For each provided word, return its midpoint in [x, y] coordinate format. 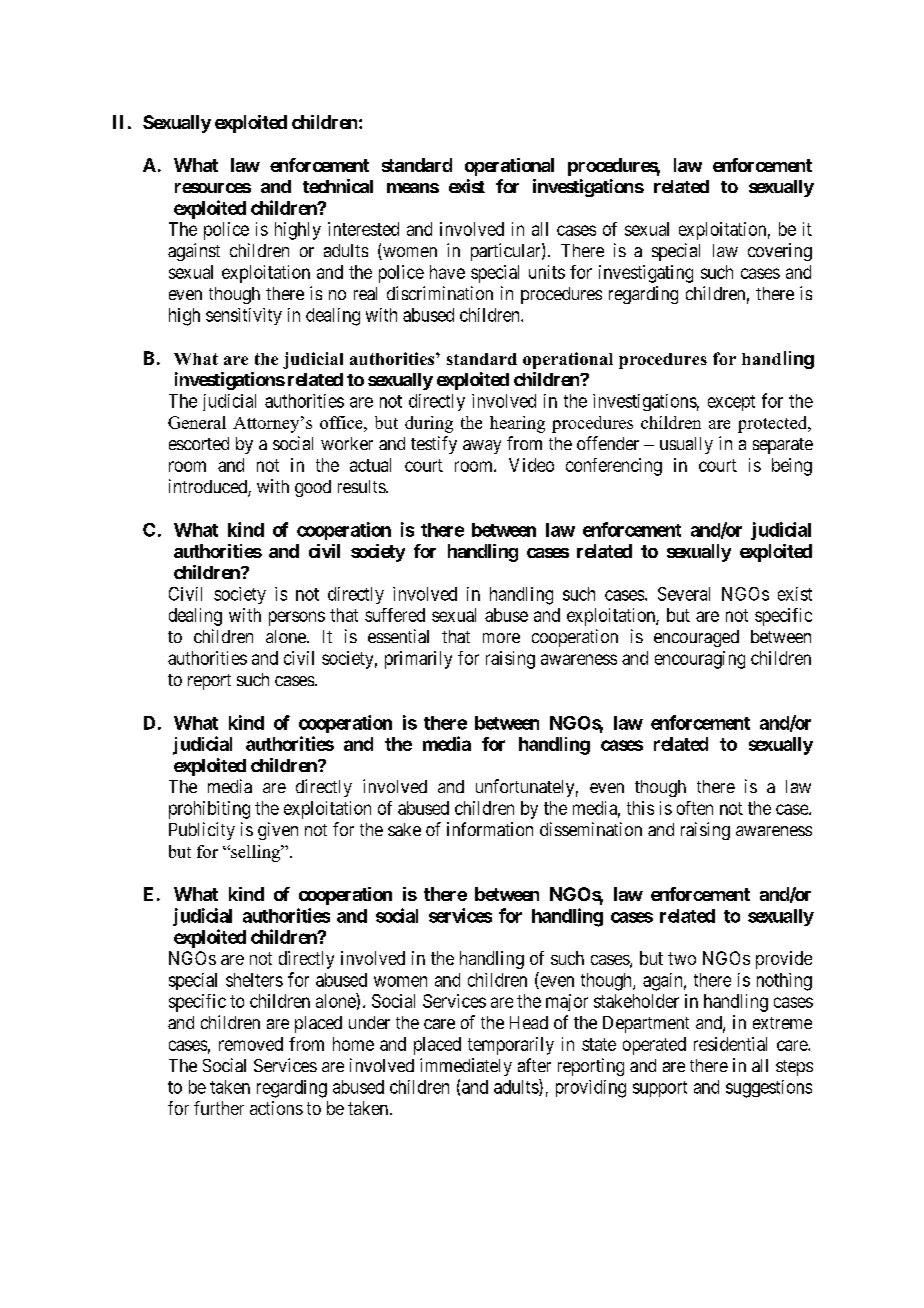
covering [780, 252]
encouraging [700, 660]
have [447, 272]
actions [276, 1108]
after [534, 1065]
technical [338, 186]
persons [297, 618]
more [501, 638]
